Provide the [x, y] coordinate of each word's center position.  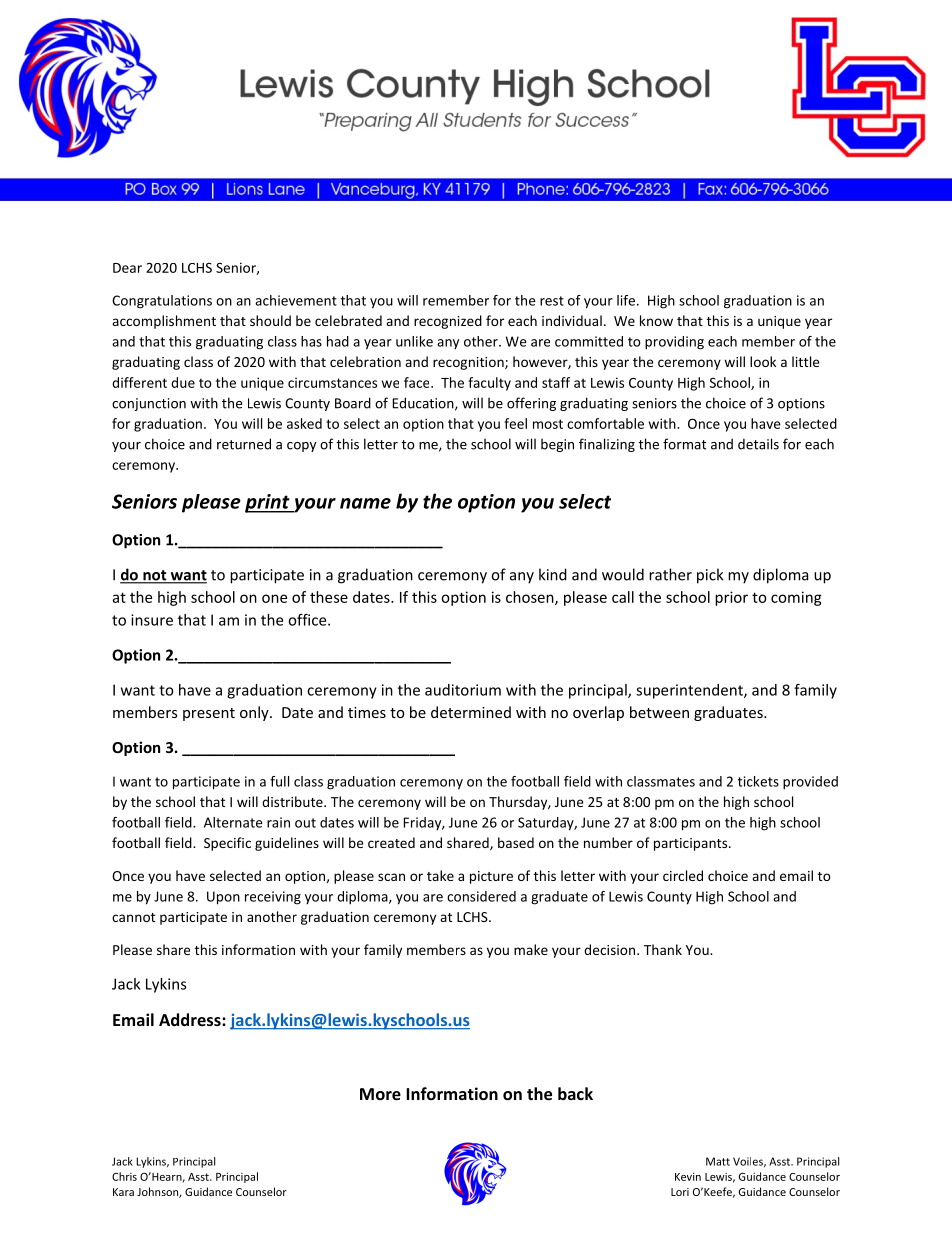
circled [683, 875]
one [274, 598]
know [656, 320]
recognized [448, 322]
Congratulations [162, 302]
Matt [718, 1161]
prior [731, 598]
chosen [531, 598]
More [380, 1094]
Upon [223, 898]
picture [491, 877]
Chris [124, 1176]
